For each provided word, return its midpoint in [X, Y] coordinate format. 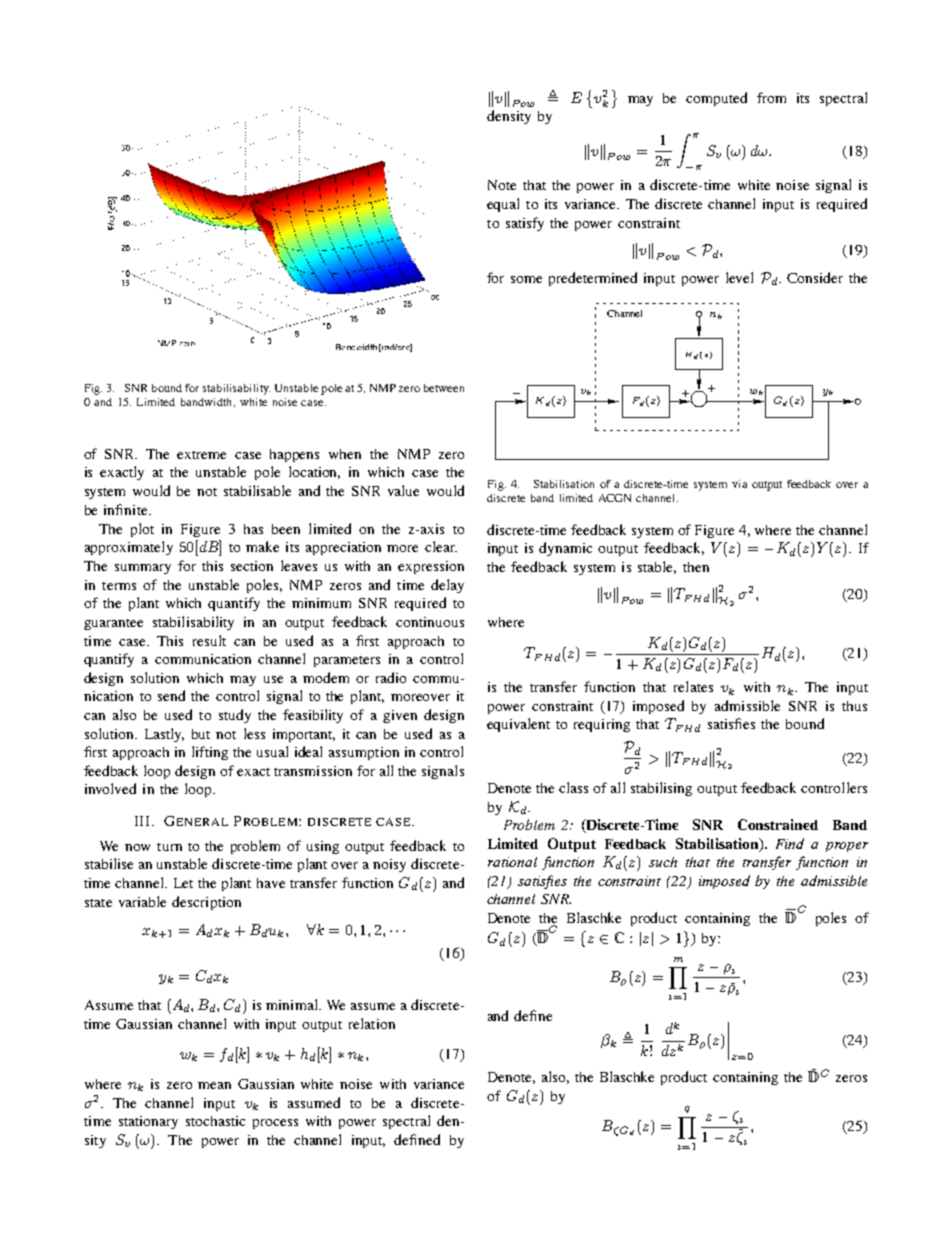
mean [214, 1085]
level [739, 277]
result [209, 640]
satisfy [525, 224]
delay [447, 586]
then [696, 567]
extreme [201, 455]
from [771, 97]
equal [503, 205]
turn [169, 847]
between [444, 388]
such [663, 862]
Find [790, 843]
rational [512, 862]
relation [372, 1023]
